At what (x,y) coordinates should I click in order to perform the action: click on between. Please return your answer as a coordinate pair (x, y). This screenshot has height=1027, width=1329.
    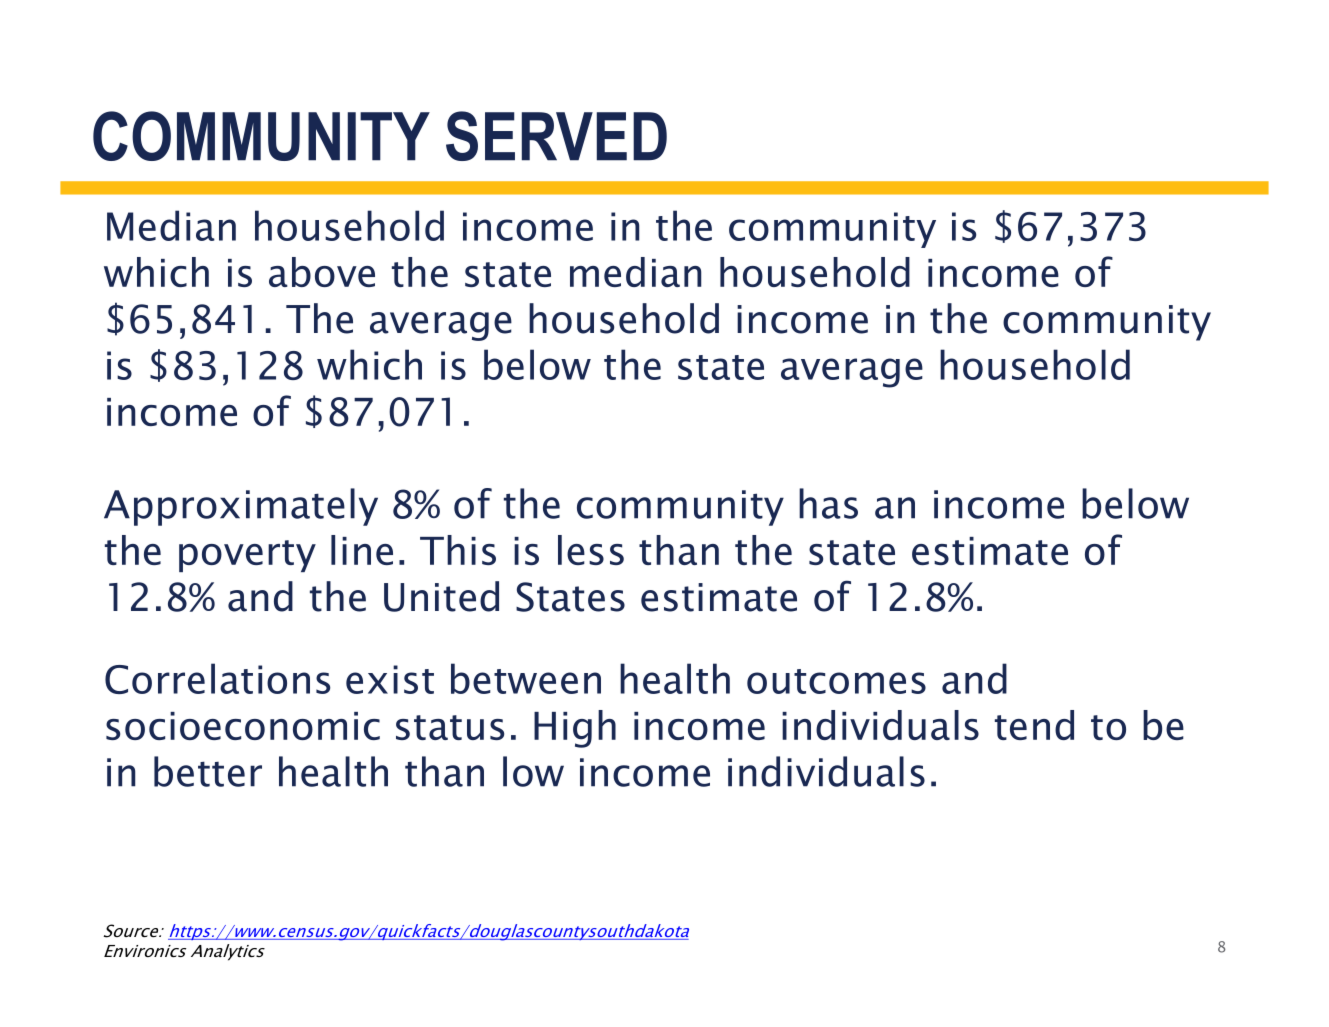
    Looking at the image, I should click on (526, 678).
